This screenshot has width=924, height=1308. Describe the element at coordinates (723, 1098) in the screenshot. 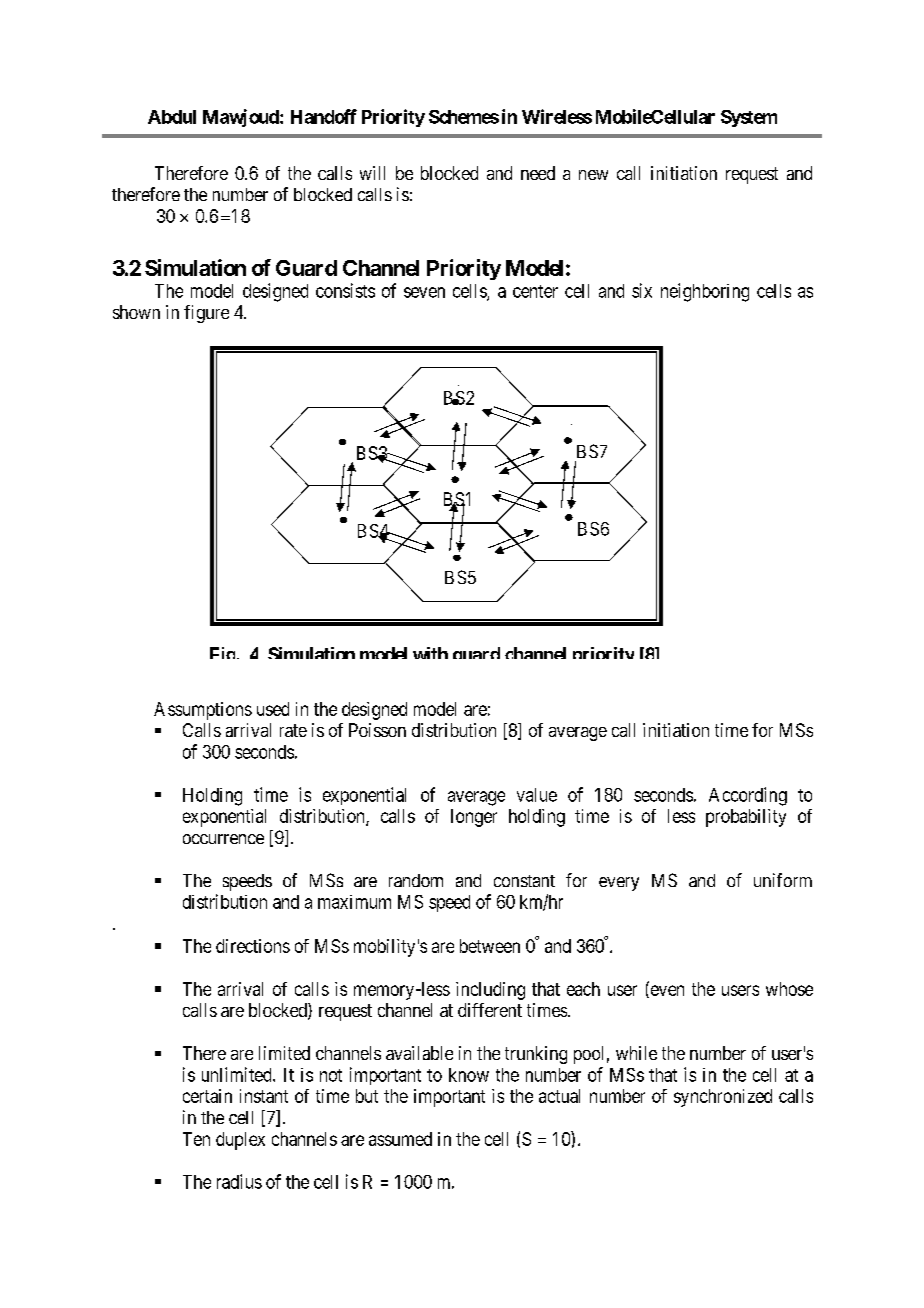

I see `synchronized` at that location.
